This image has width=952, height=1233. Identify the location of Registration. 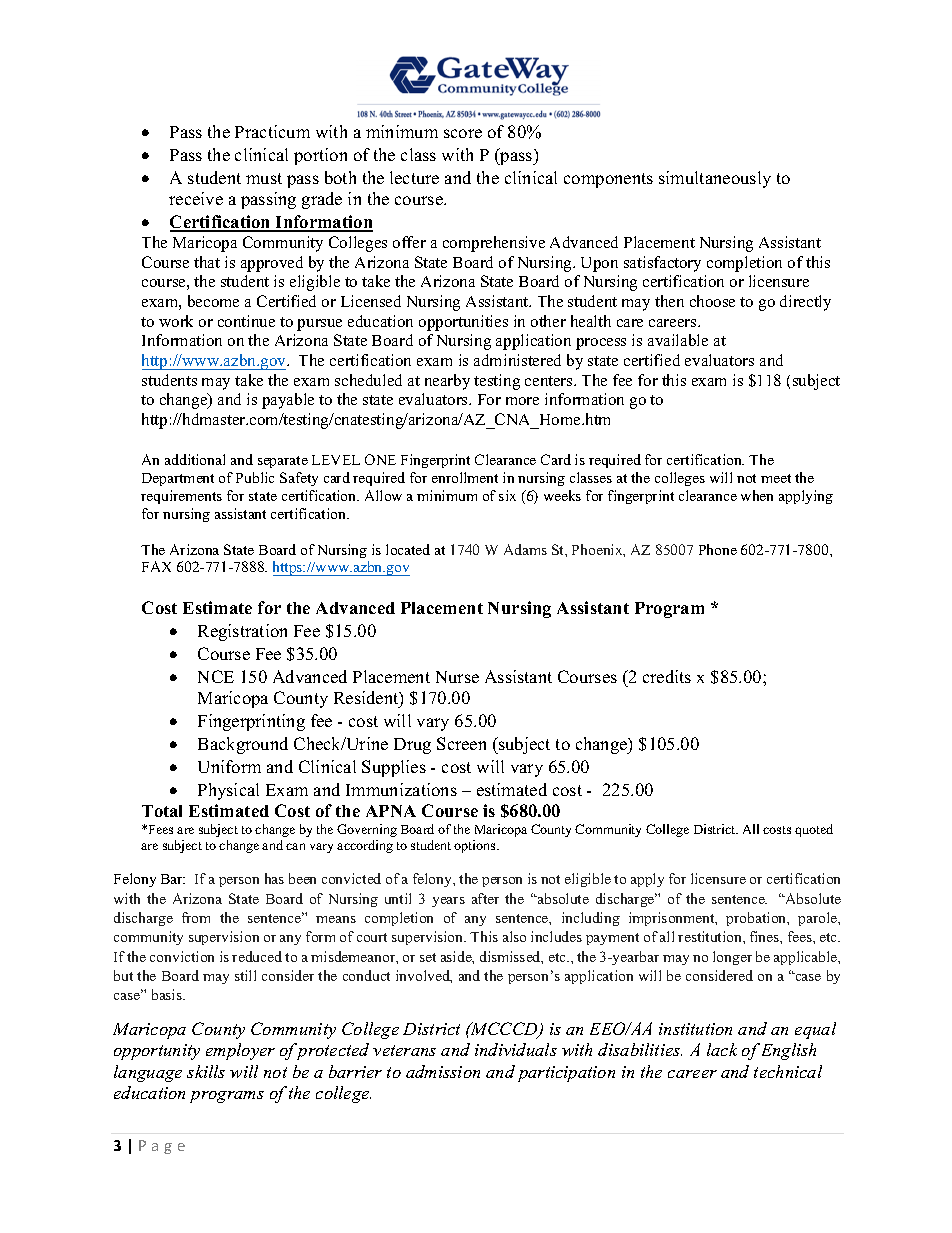
(242, 632).
